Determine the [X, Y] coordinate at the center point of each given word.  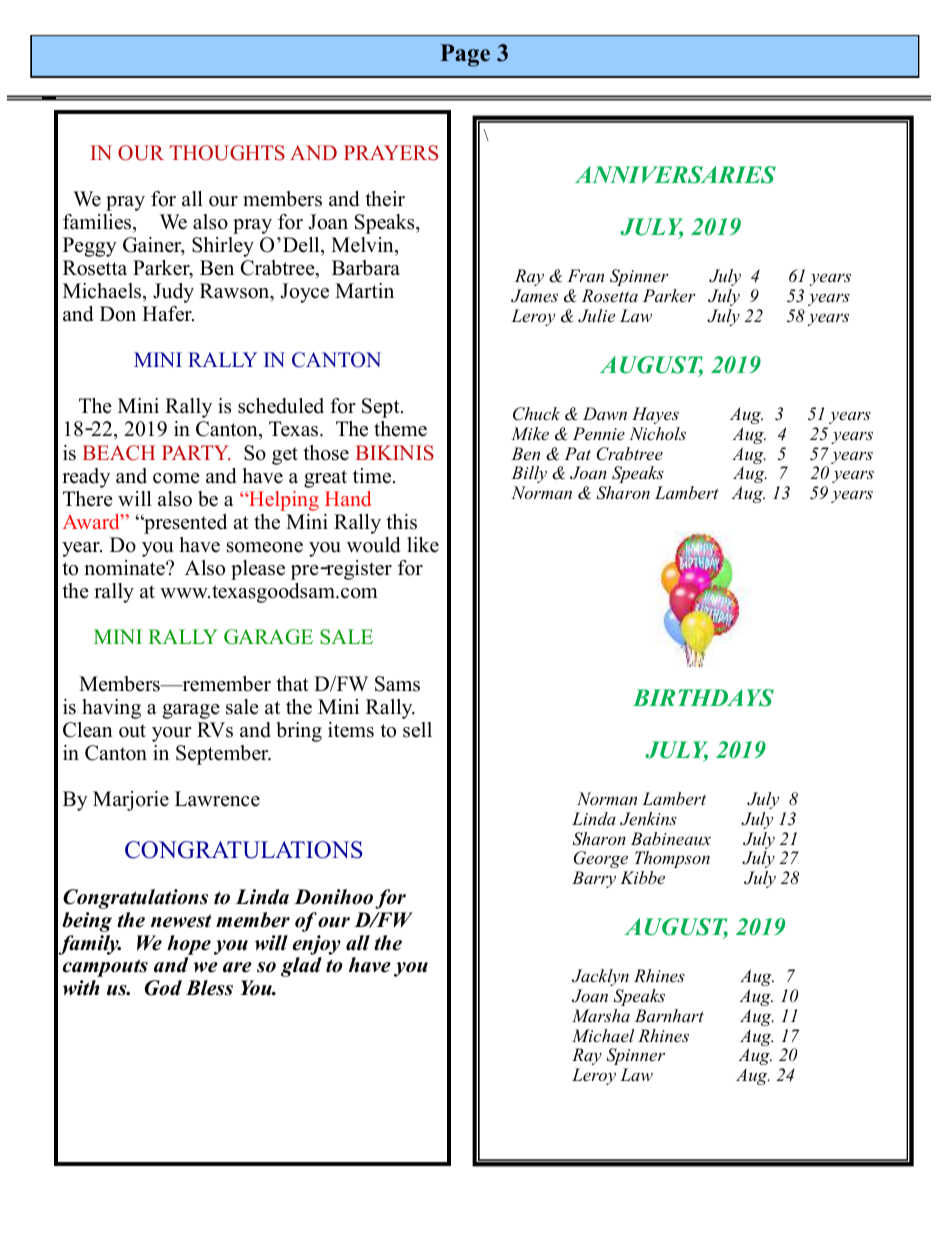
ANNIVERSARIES [675, 175]
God [163, 988]
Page [465, 55]
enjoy [316, 945]
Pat [577, 453]
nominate [125, 568]
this [401, 522]
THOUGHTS [227, 153]
